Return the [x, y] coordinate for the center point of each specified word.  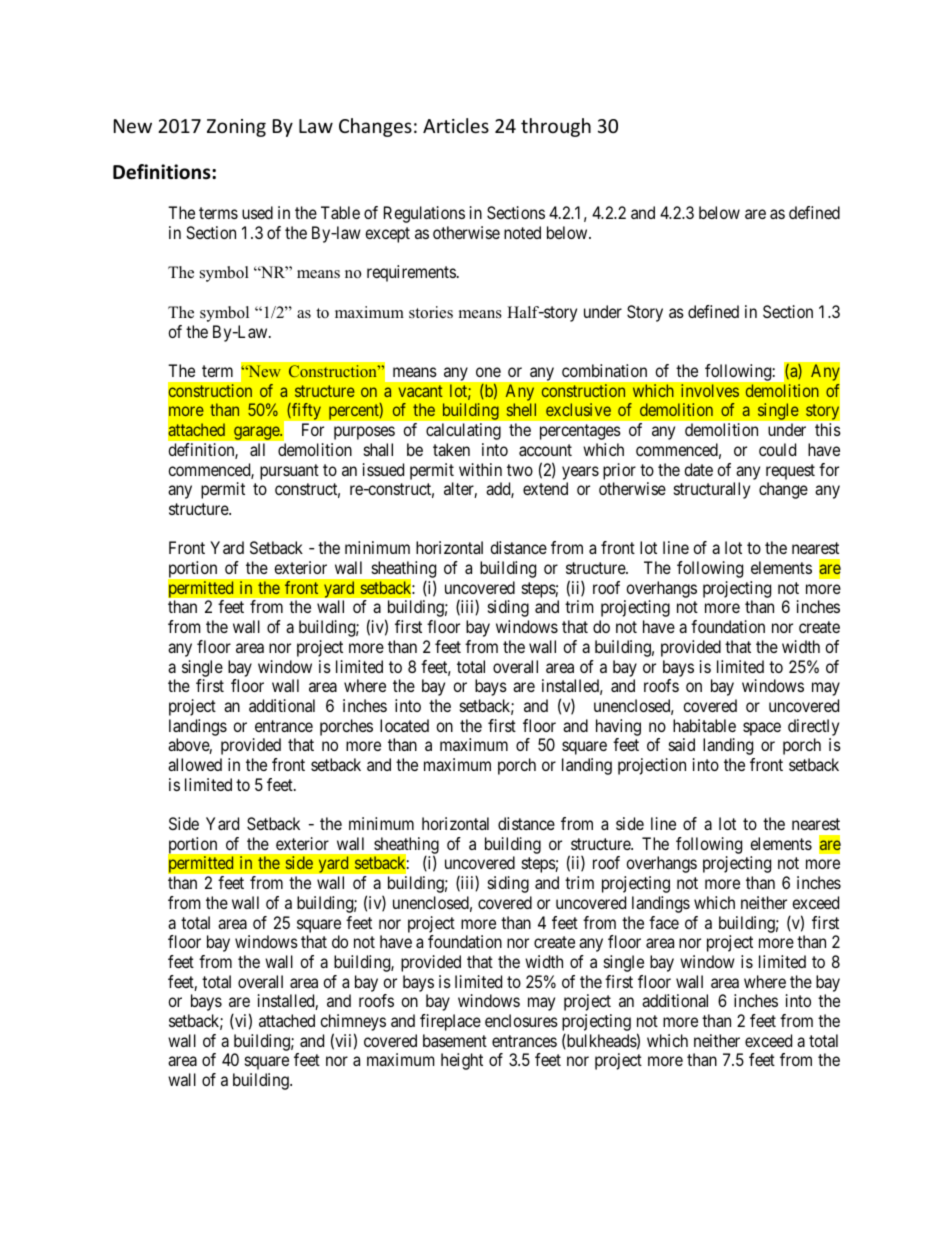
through [556, 127]
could [777, 449]
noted [522, 232]
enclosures [521, 1020]
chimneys [353, 1024]
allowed [195, 764]
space [762, 729]
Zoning [236, 128]
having [618, 727]
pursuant [289, 472]
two [520, 470]
